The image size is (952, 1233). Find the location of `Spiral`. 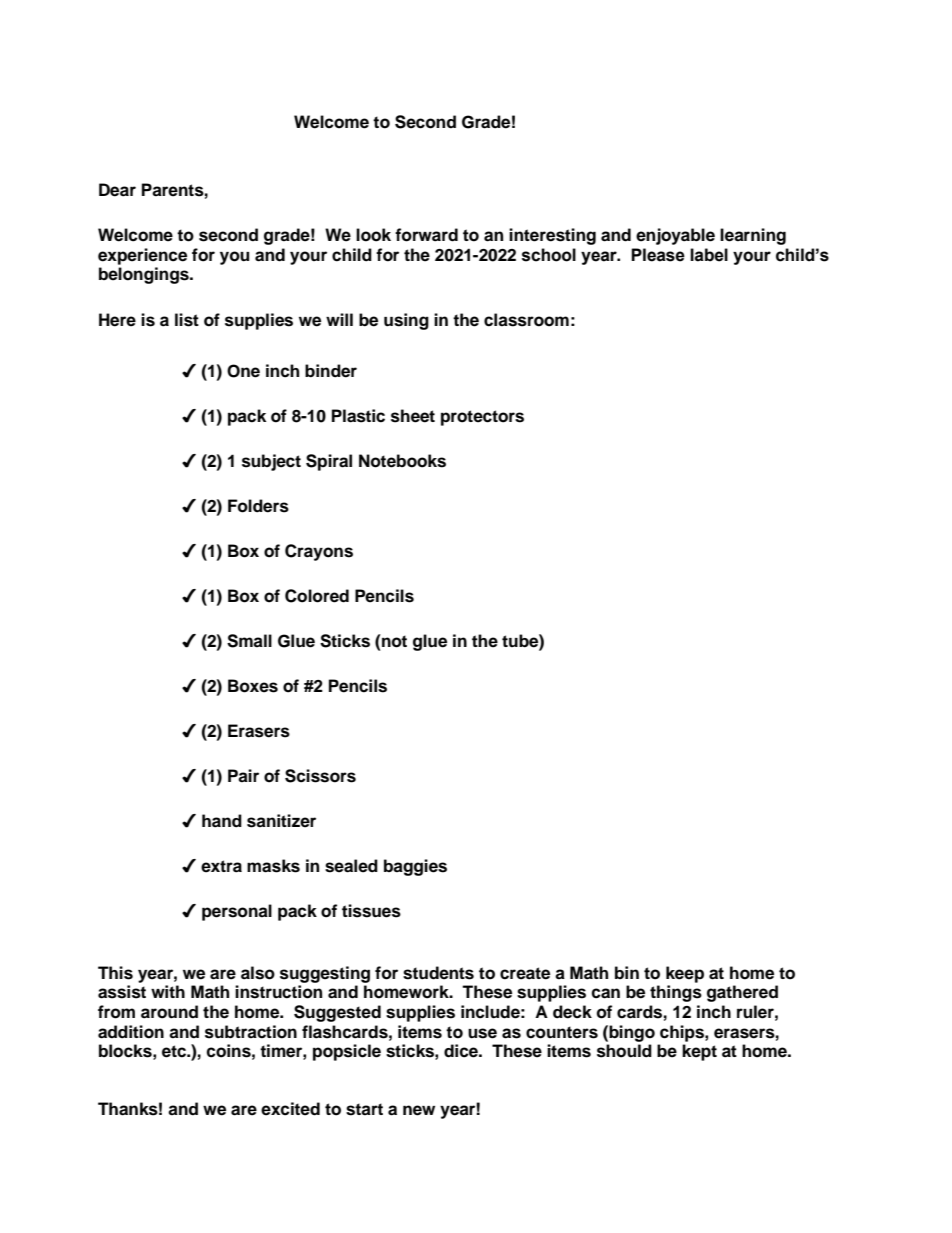

Spiral is located at coordinates (329, 462).
